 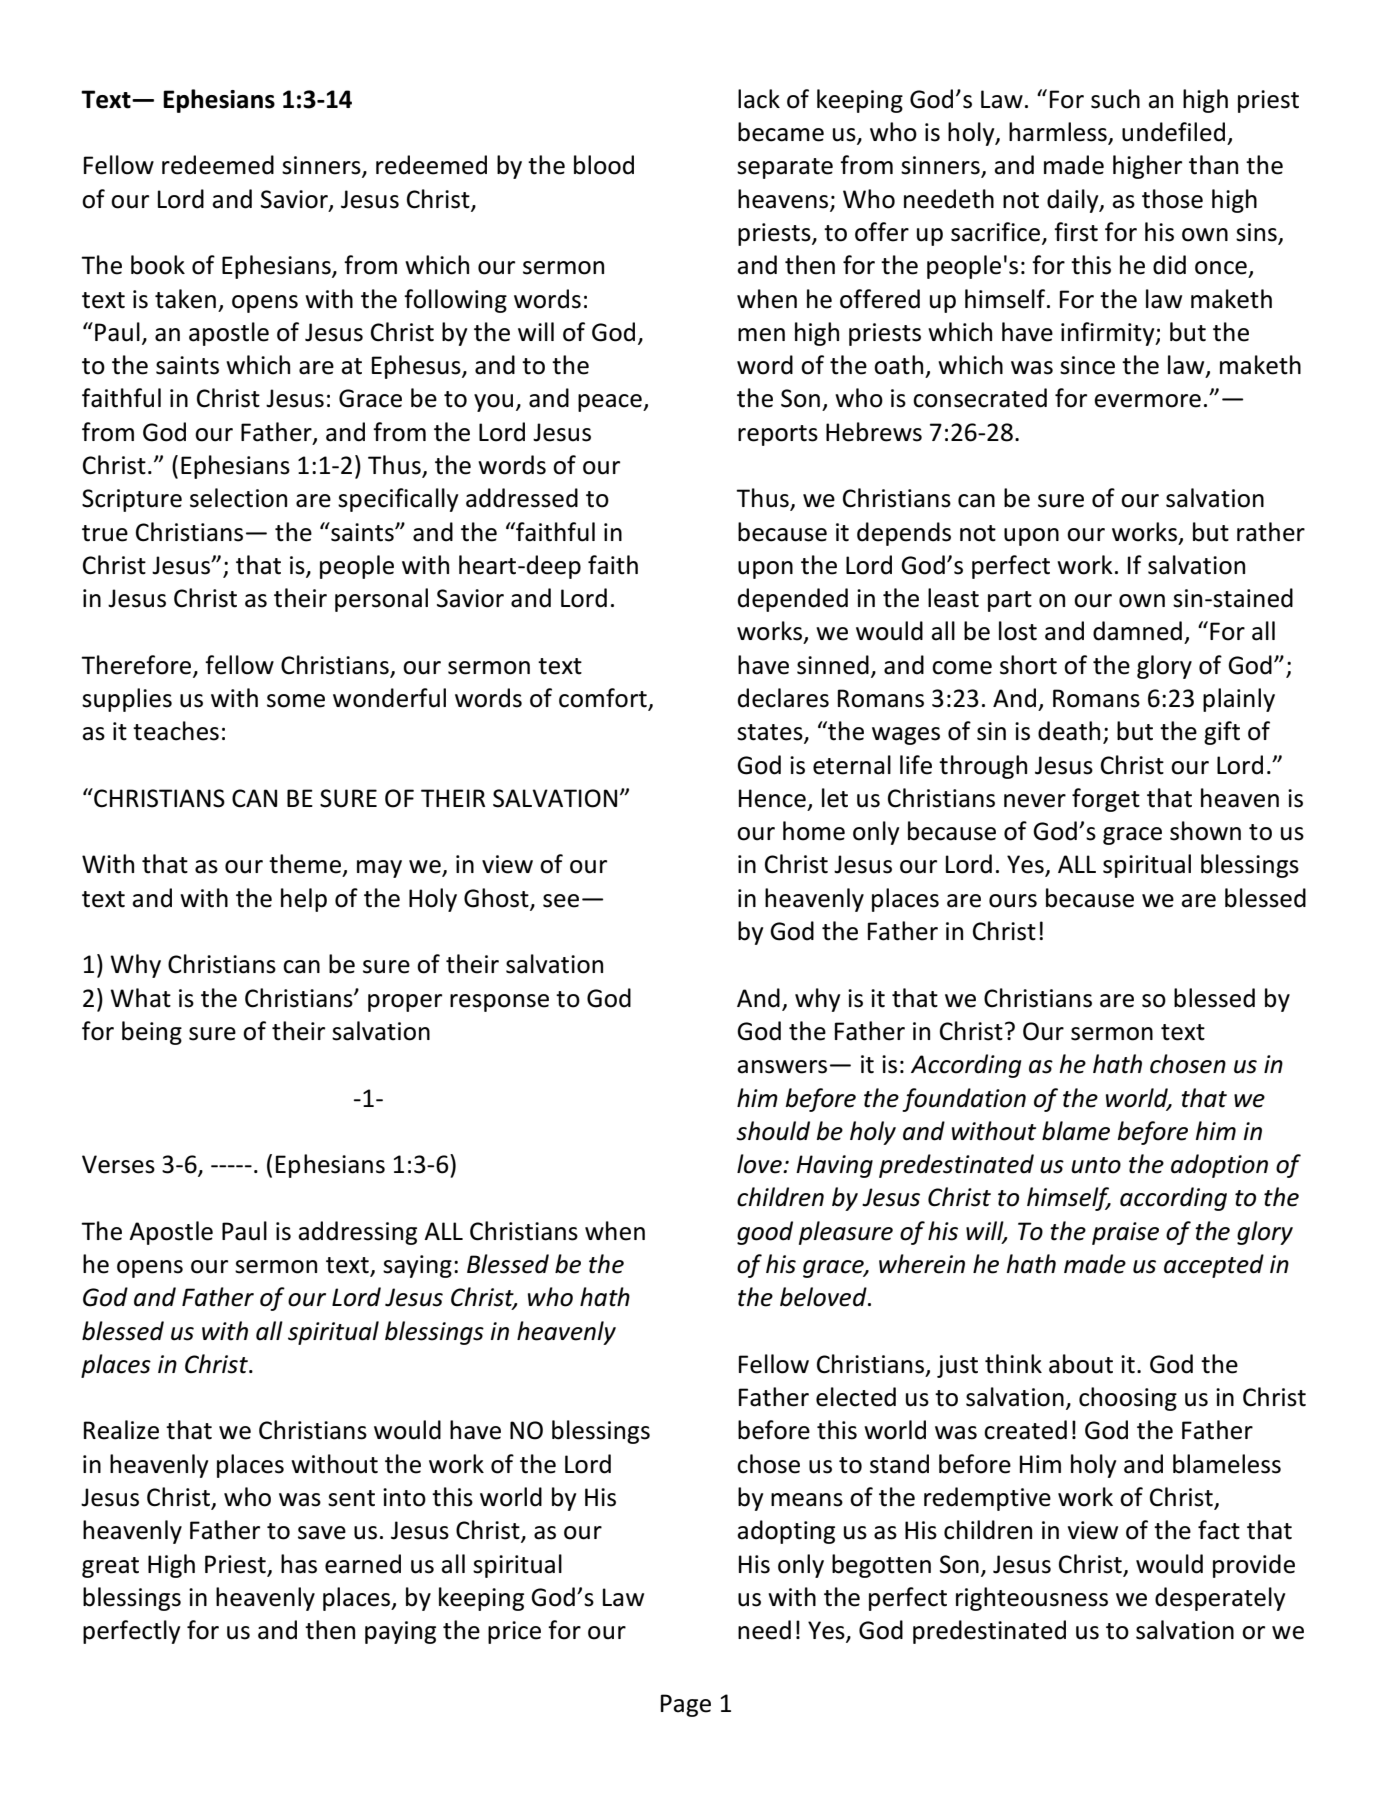 What do you see at coordinates (121, 1430) in the screenshot?
I see `Realize` at bounding box center [121, 1430].
